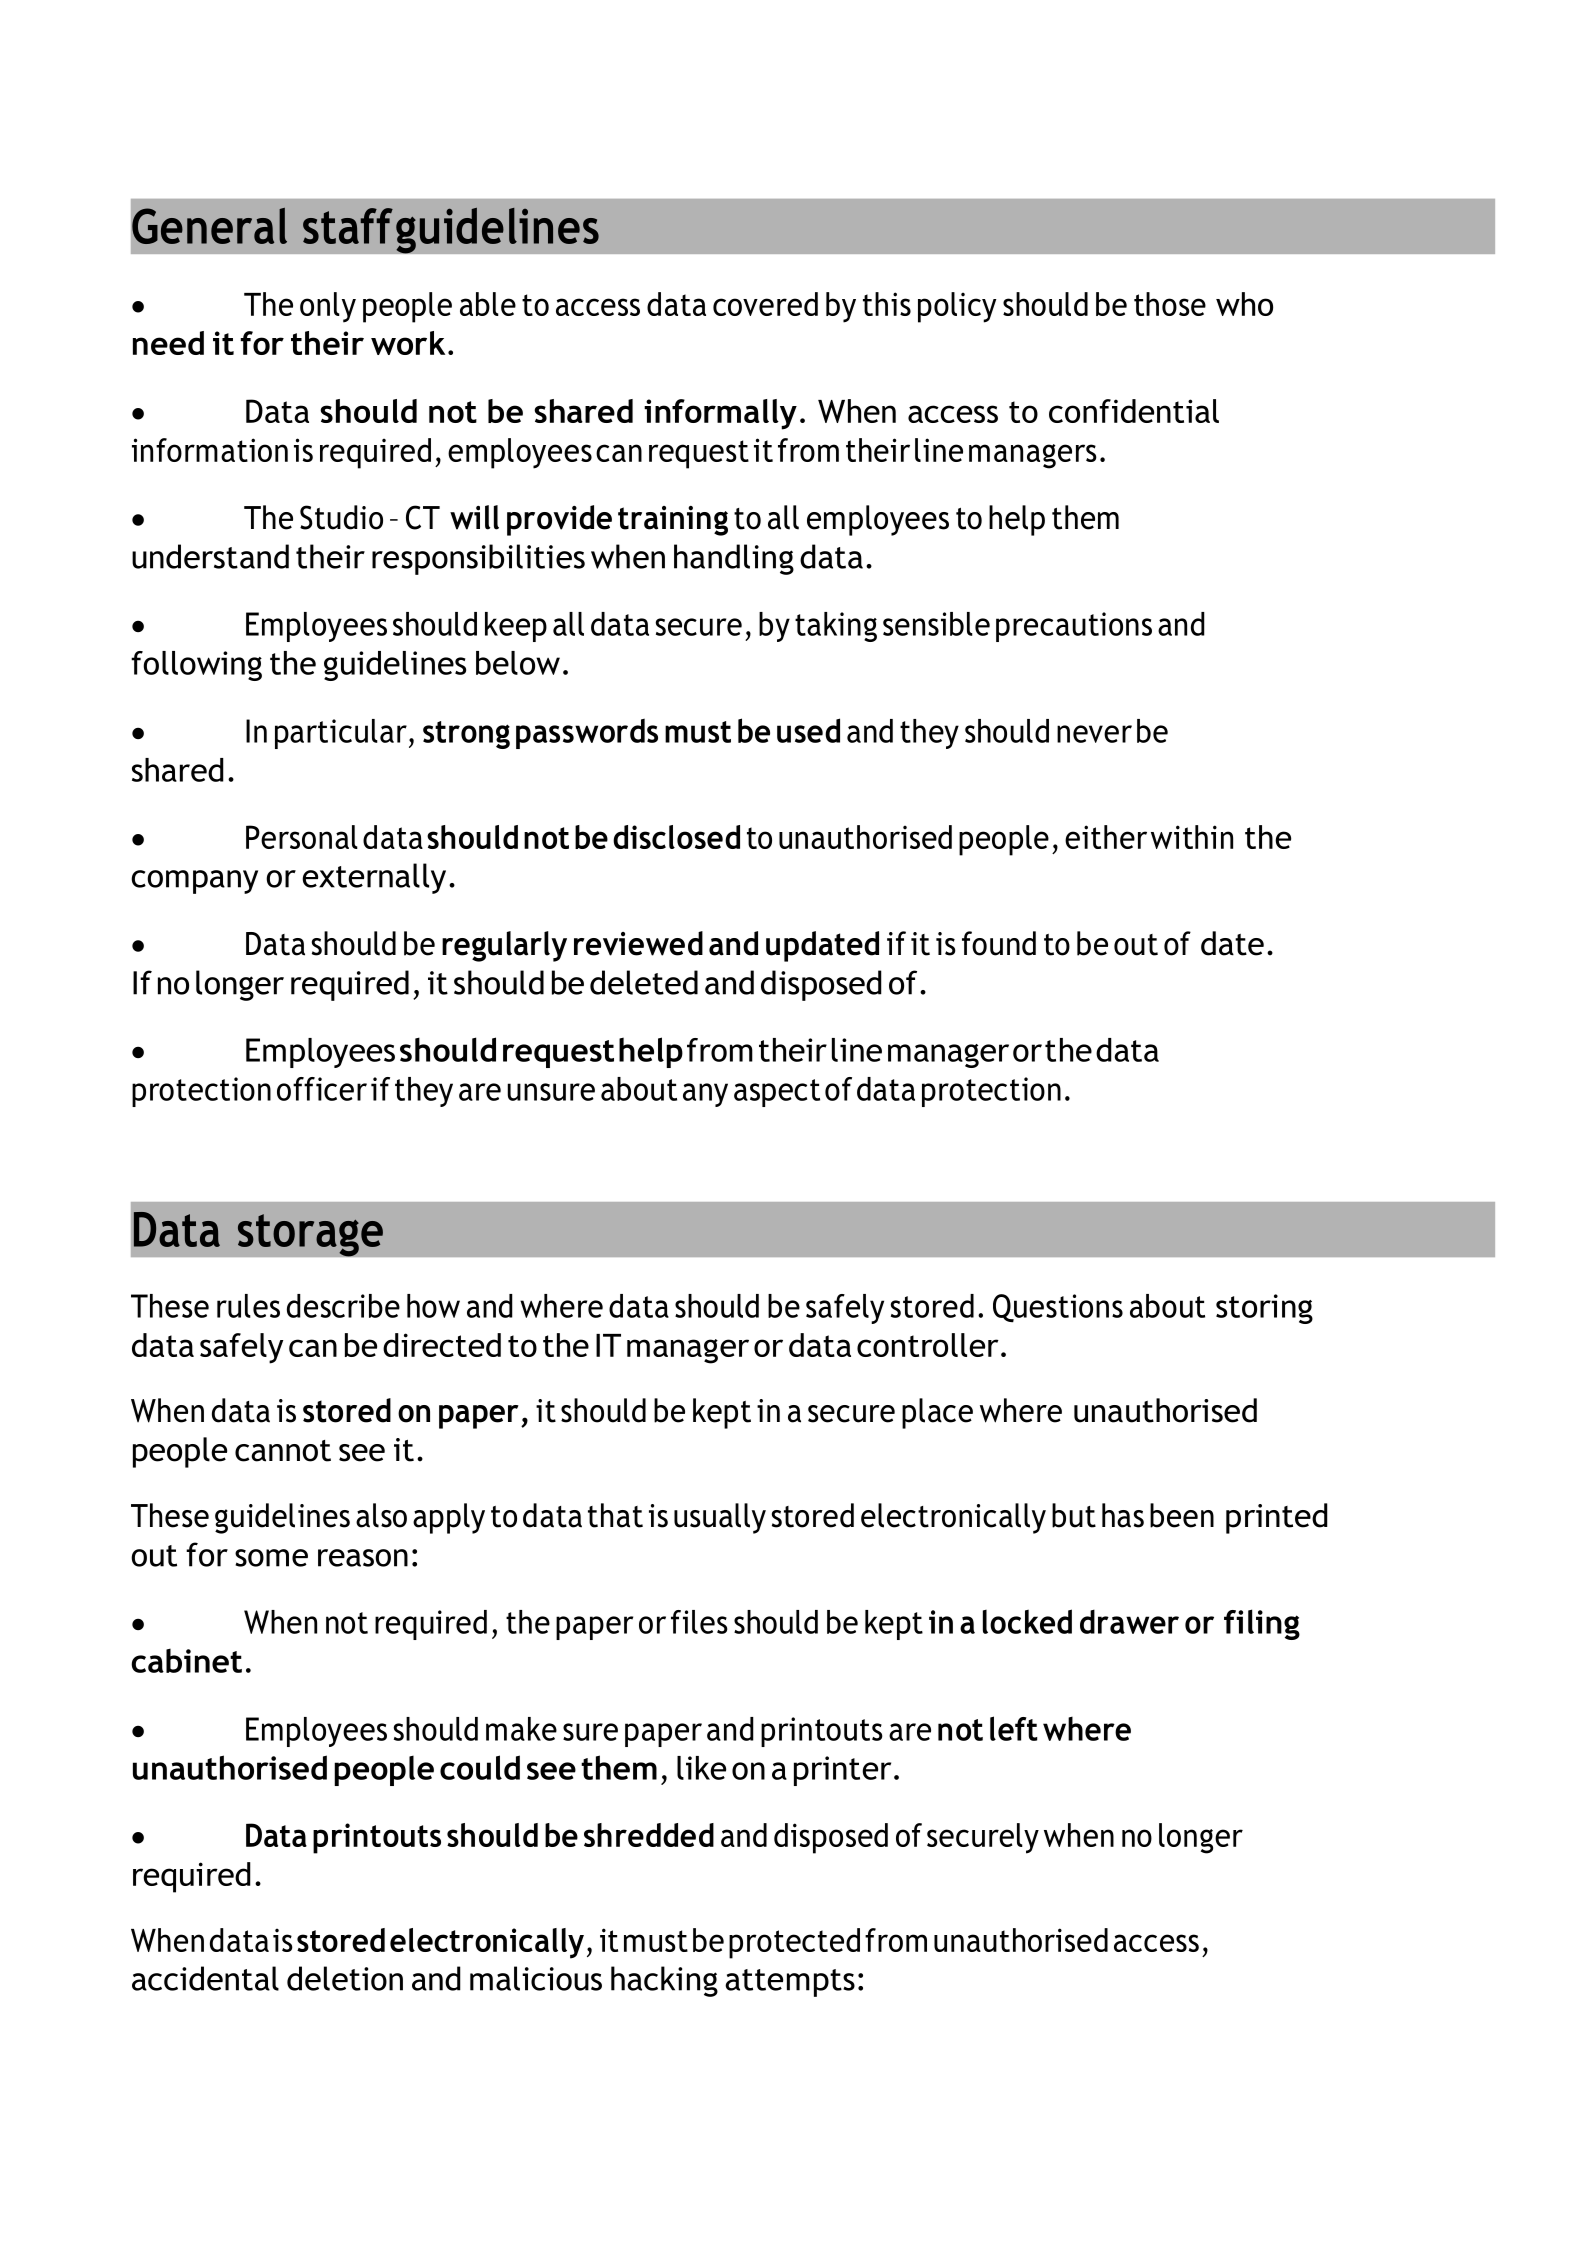 Image resolution: width=1589 pixels, height=2247 pixels. I want to click on deletion, so click(345, 1978).
